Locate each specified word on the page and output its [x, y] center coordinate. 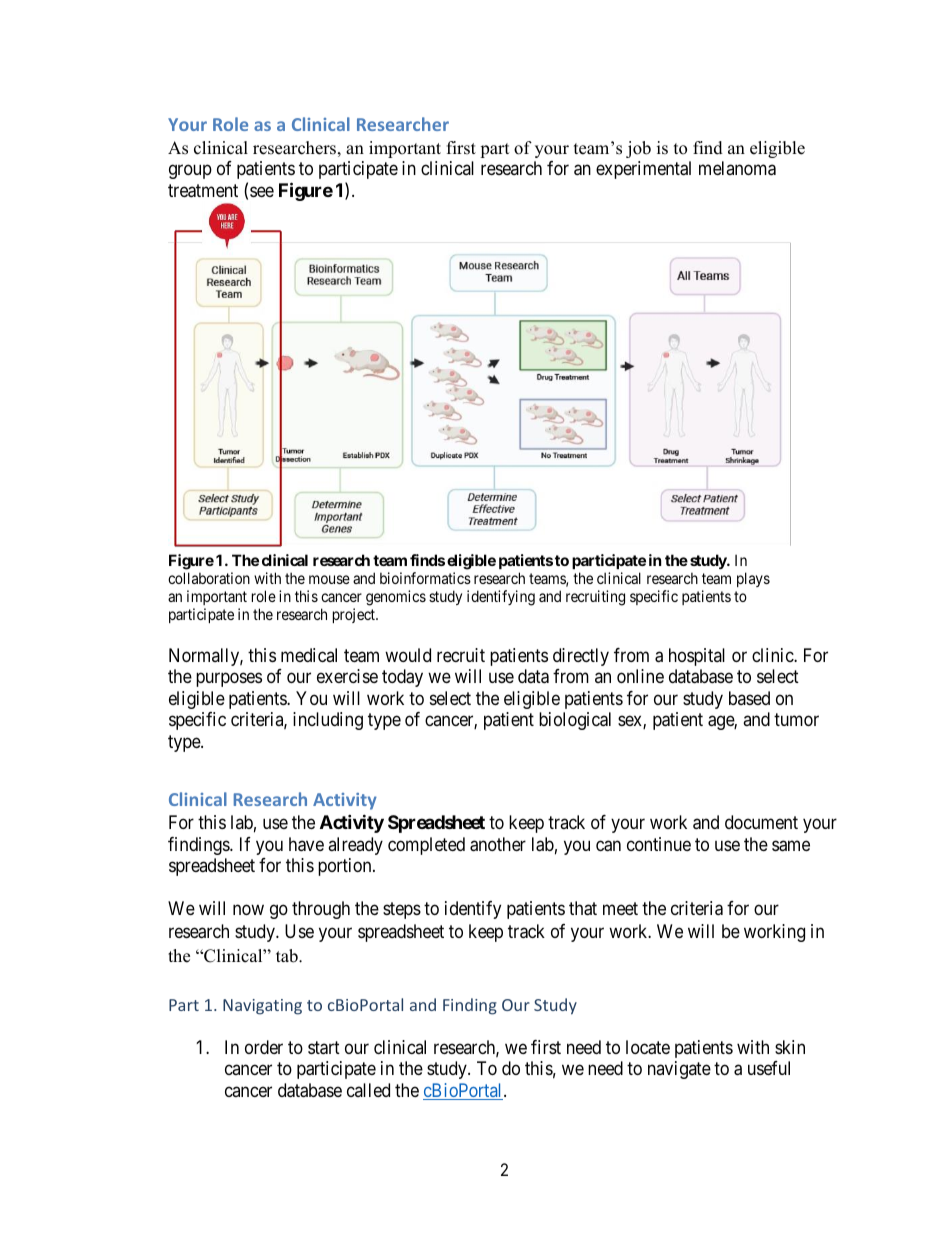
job [638, 149]
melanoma [737, 168]
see [262, 191]
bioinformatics [425, 578]
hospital [697, 657]
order [264, 1047]
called [368, 1090]
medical [309, 655]
